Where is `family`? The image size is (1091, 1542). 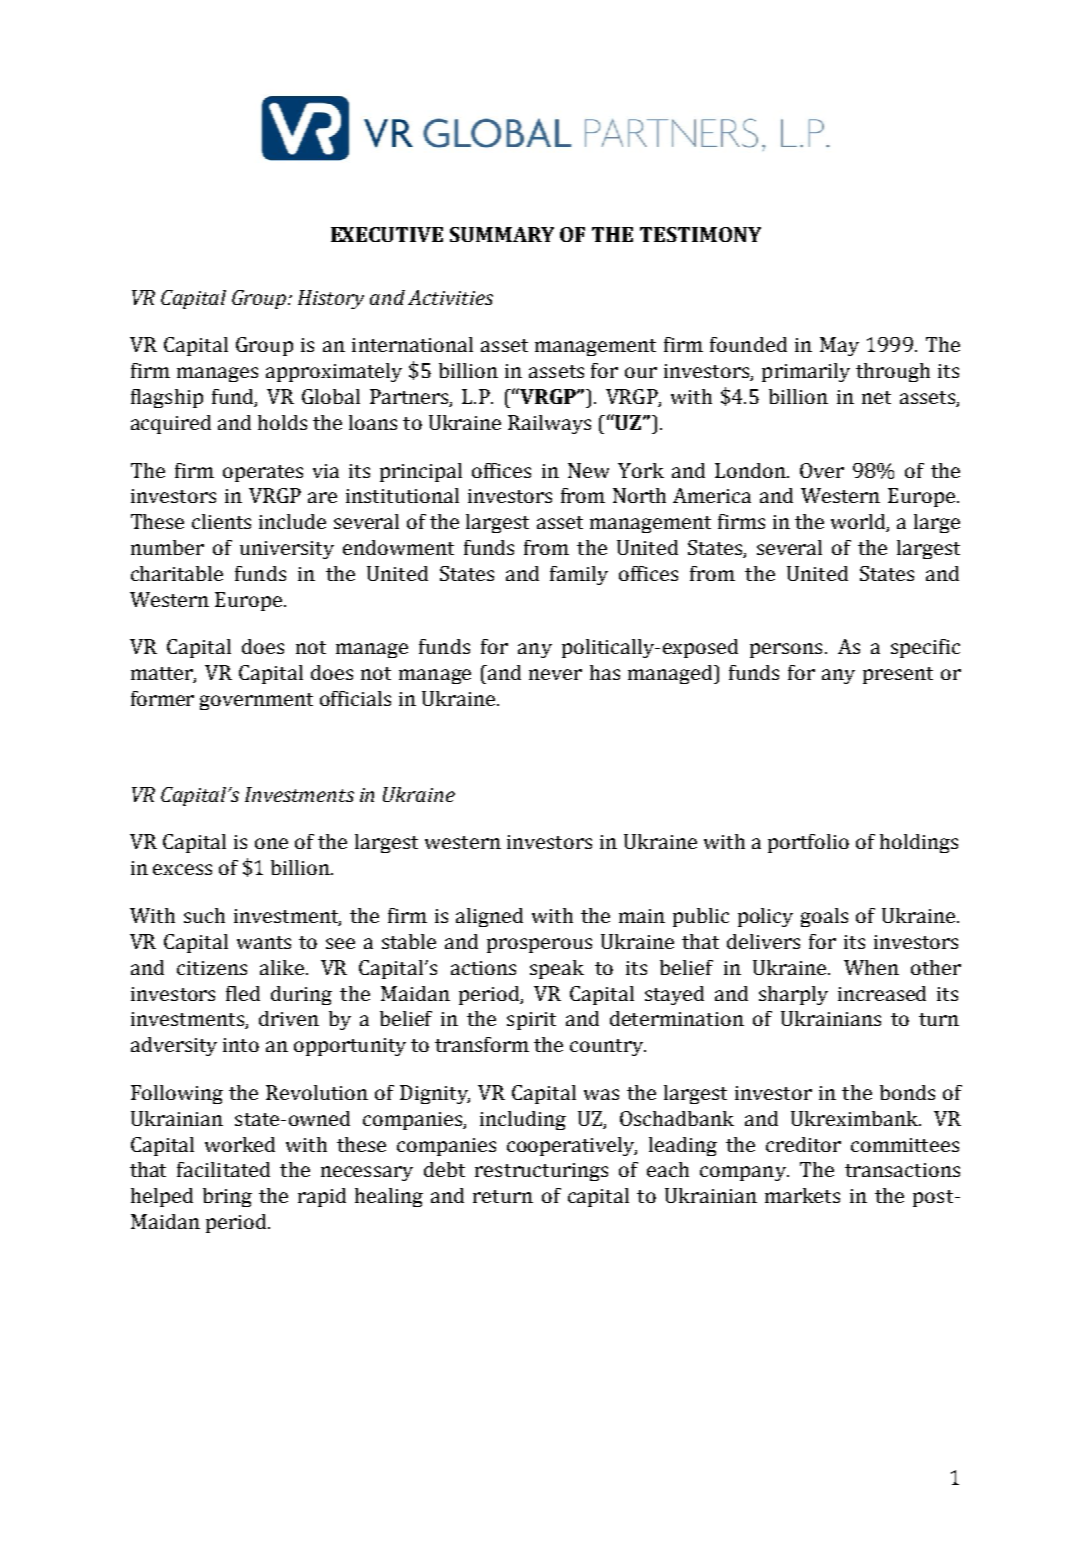
family is located at coordinates (579, 575).
